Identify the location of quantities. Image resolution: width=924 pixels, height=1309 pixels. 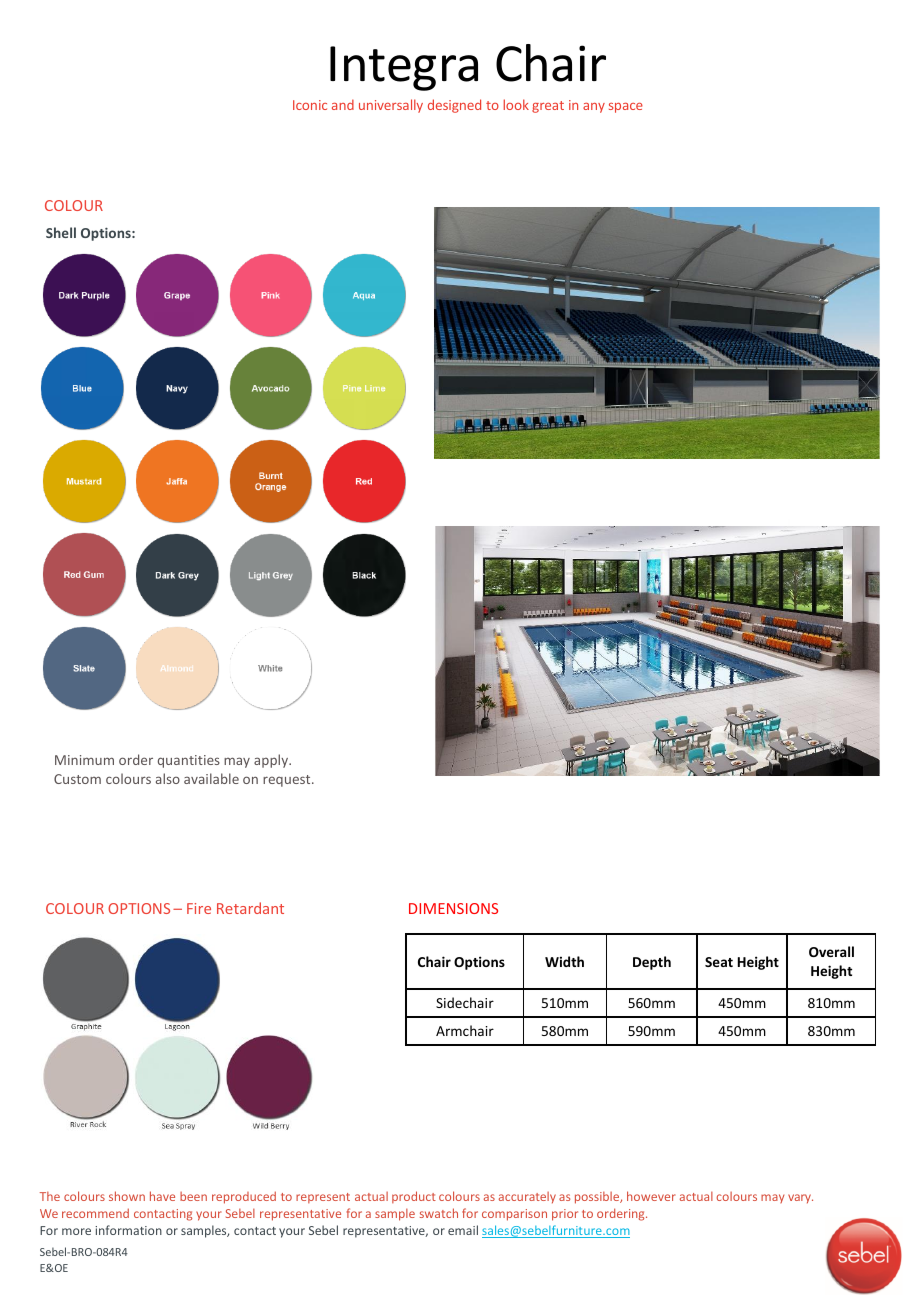
(189, 761).
